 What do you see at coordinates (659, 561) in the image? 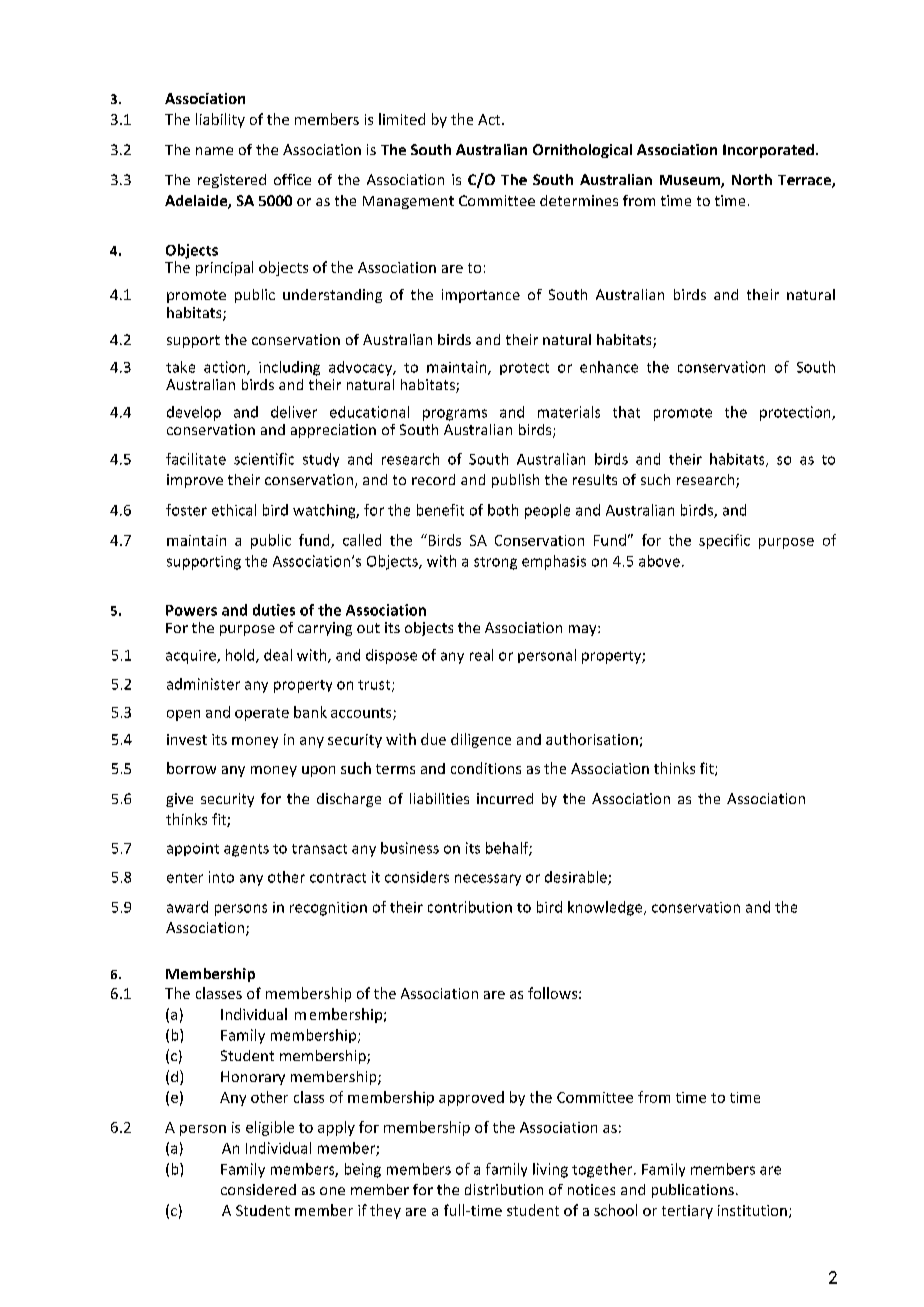
I see `above` at bounding box center [659, 561].
